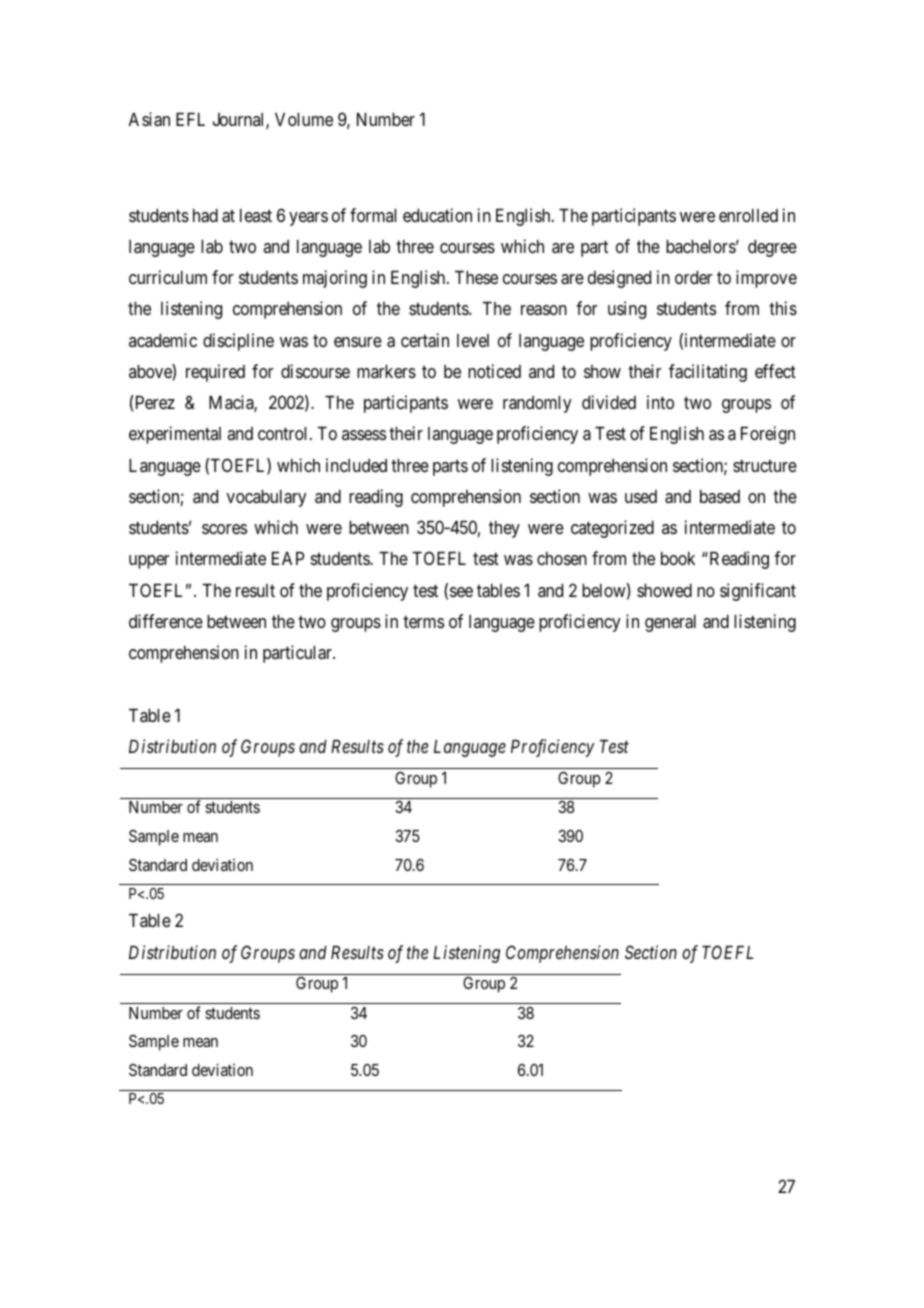 This screenshot has height=1308, width=924. I want to click on they, so click(504, 529).
